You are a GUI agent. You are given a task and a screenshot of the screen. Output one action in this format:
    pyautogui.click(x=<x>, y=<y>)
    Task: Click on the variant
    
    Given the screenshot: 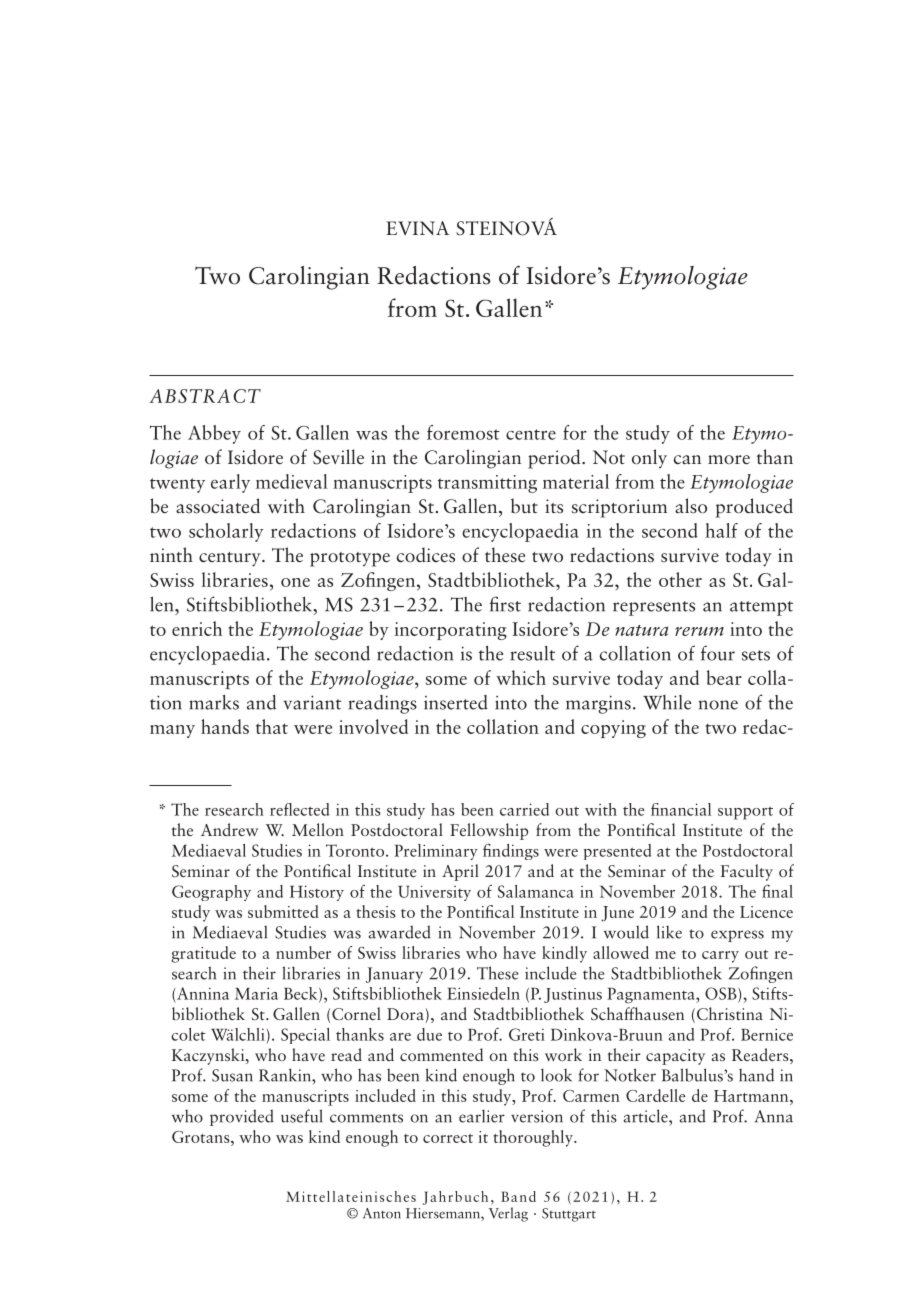 What is the action you would take?
    pyautogui.click(x=312, y=702)
